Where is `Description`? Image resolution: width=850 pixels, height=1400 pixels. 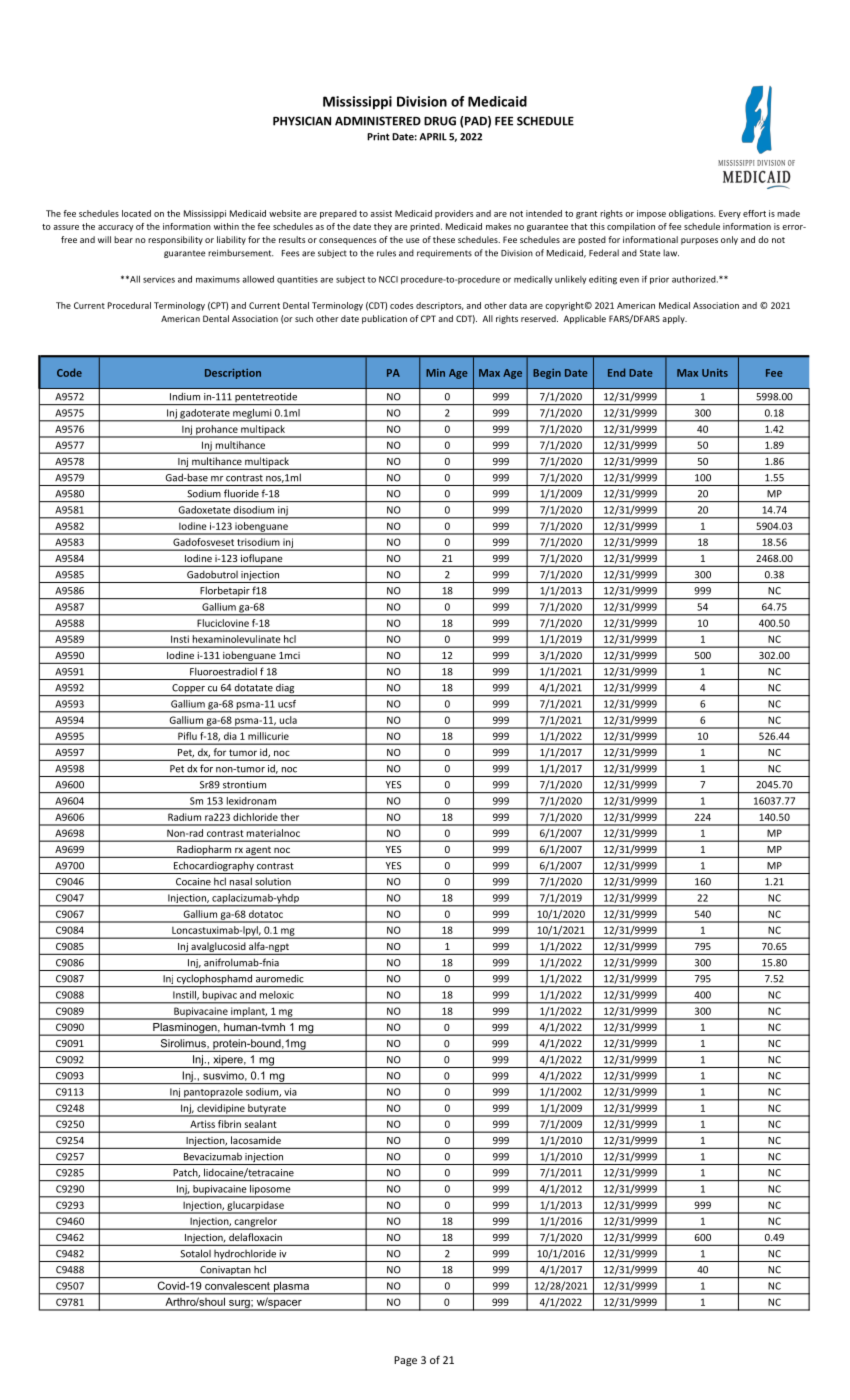
Description is located at coordinates (233, 374).
